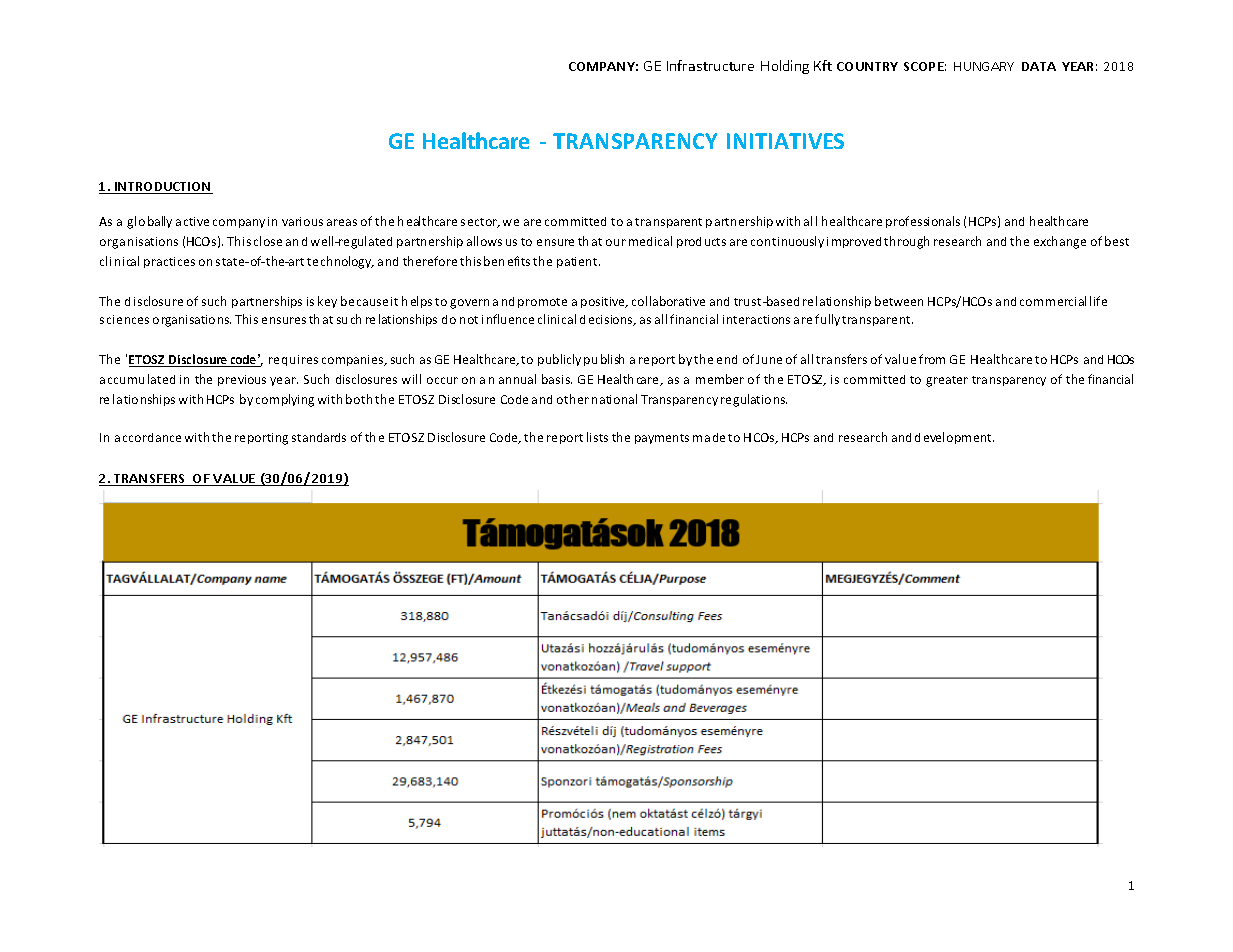  I want to click on professionals, so click(923, 222).
